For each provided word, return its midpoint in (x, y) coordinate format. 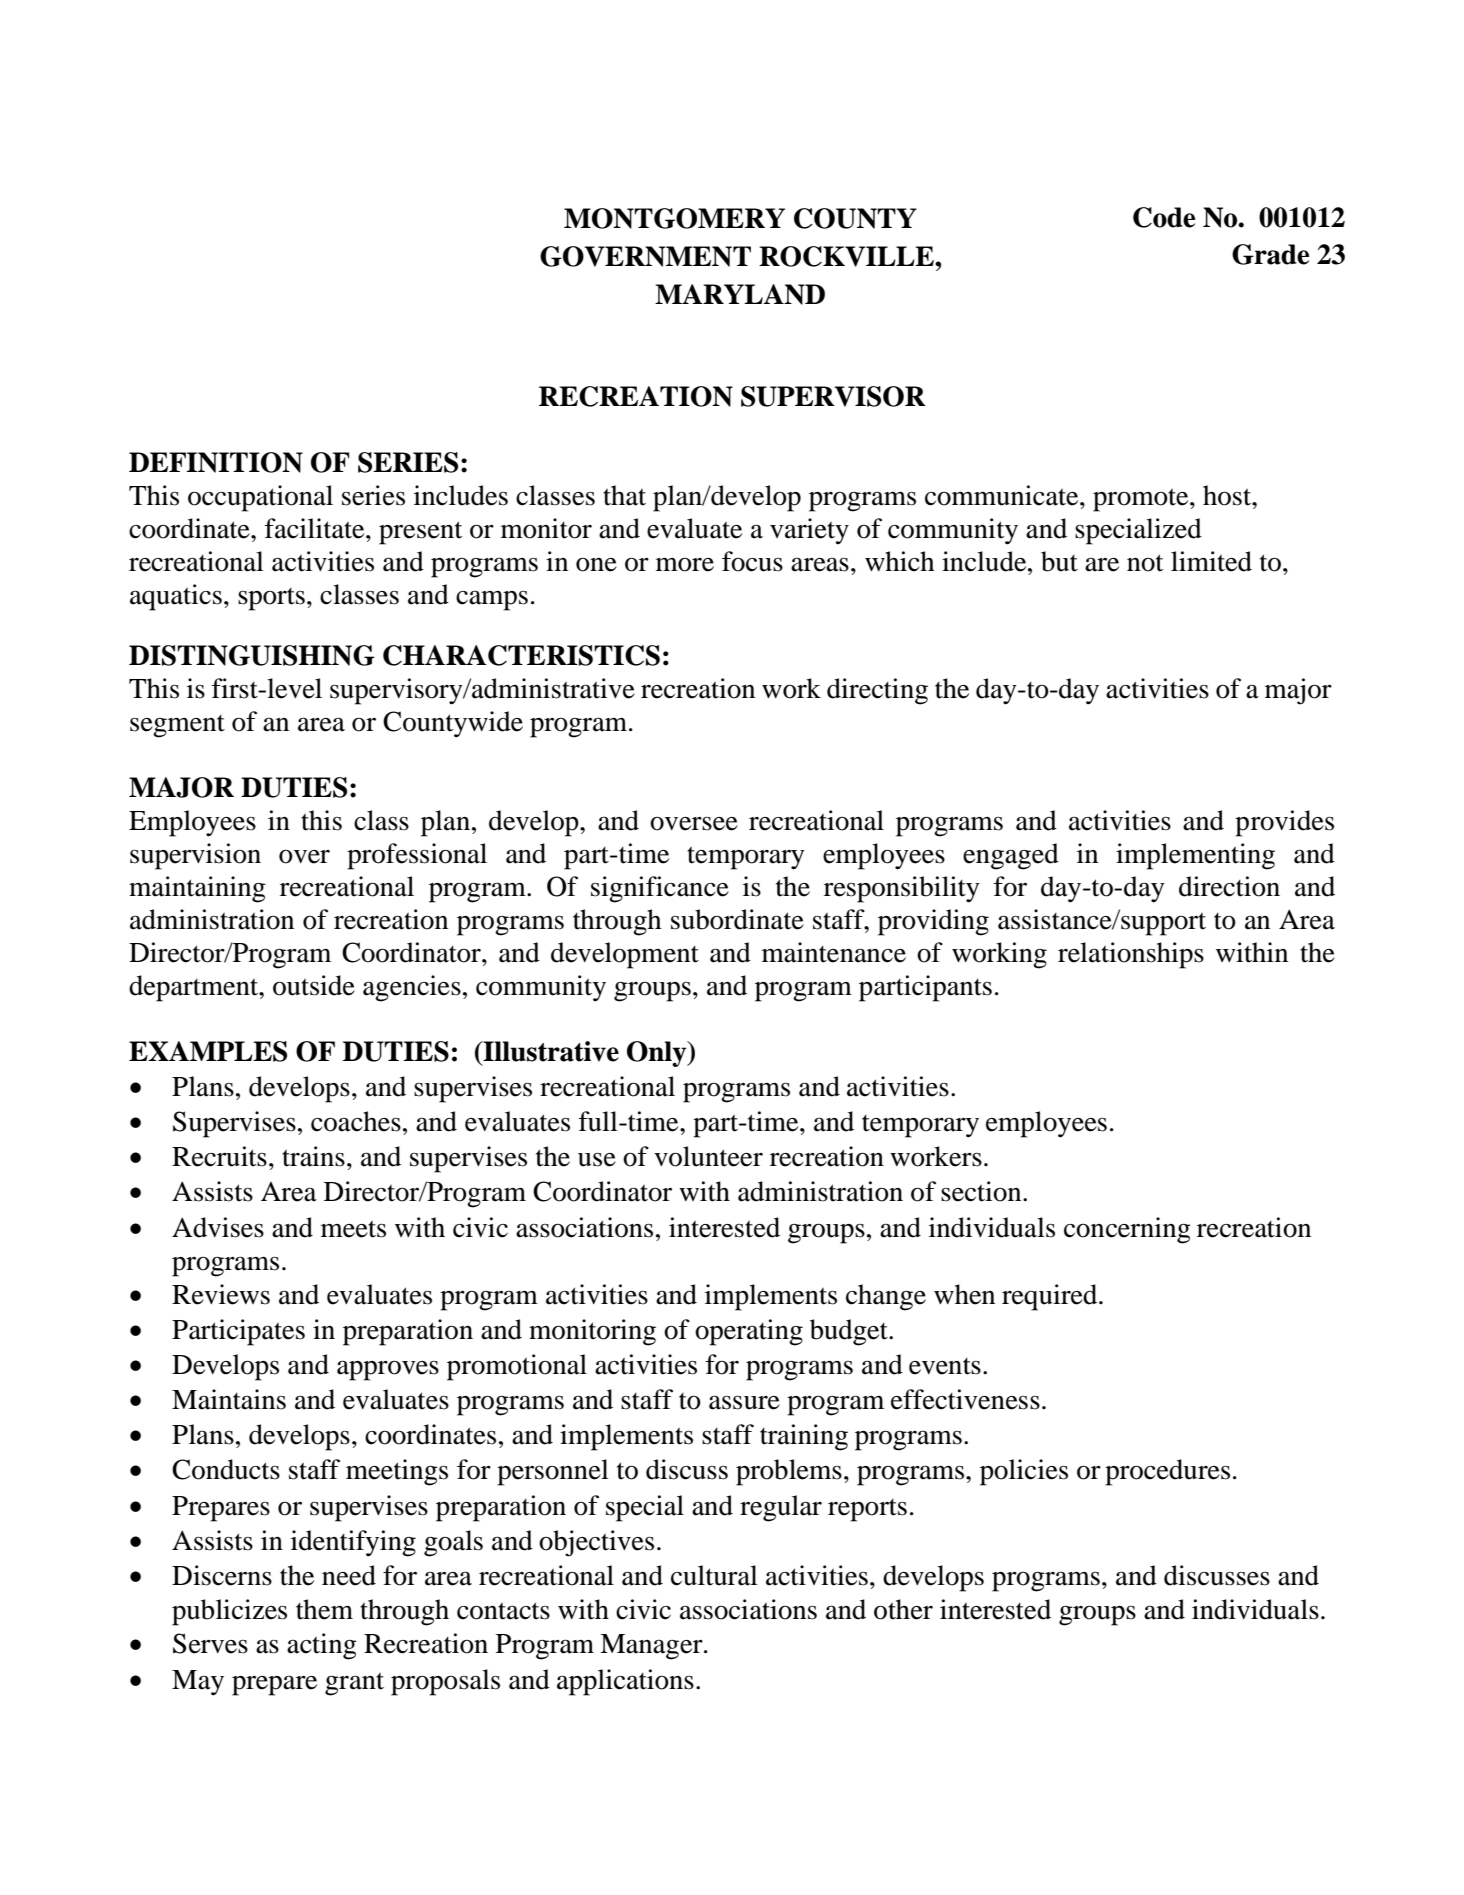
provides (1284, 823)
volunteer (708, 1156)
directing (877, 691)
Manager (652, 1647)
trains (313, 1156)
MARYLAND (740, 294)
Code (1164, 217)
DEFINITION (216, 462)
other (903, 1609)
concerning (1127, 1230)
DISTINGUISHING (252, 655)
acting (322, 1646)
